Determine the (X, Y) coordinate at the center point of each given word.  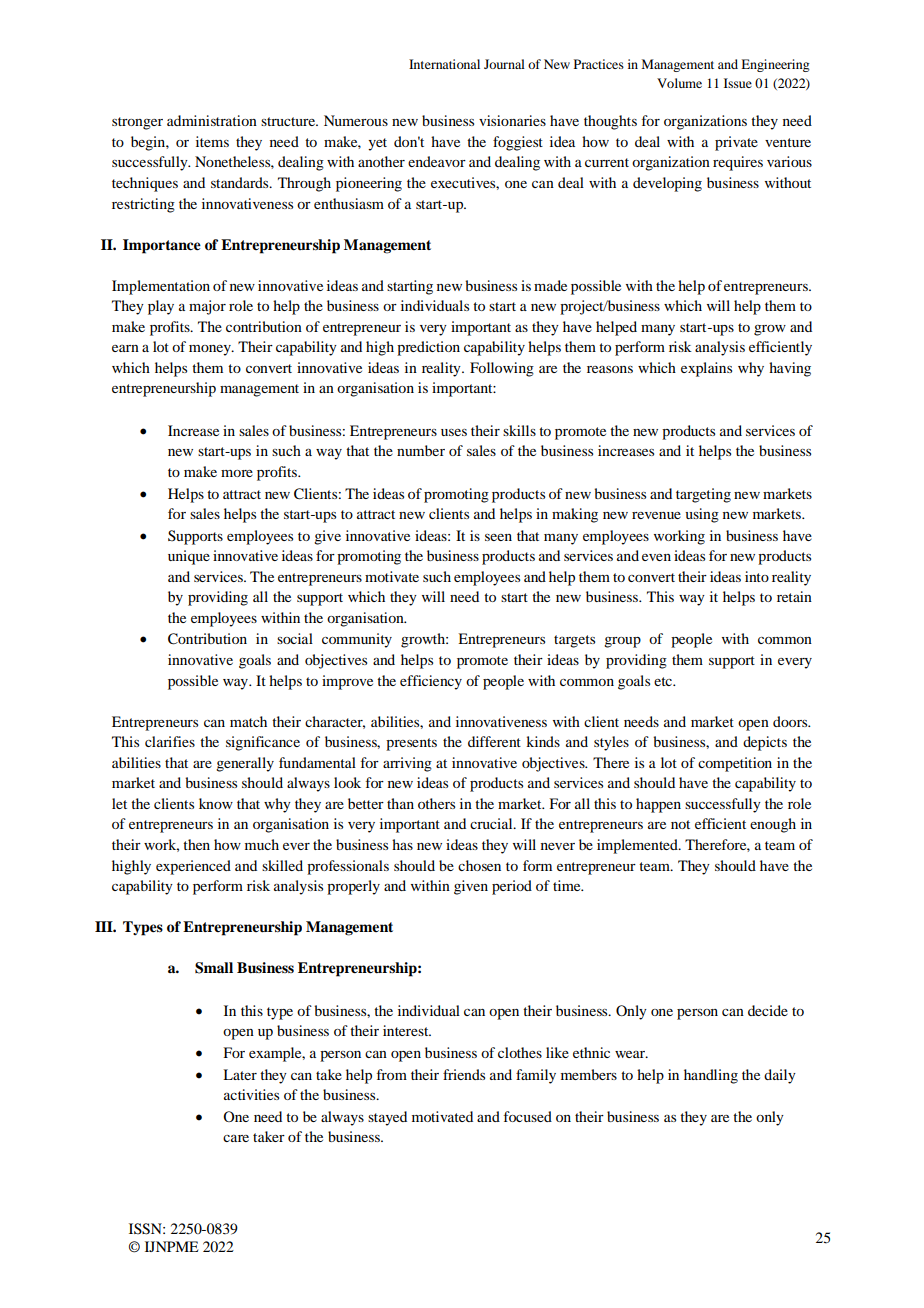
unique (189, 557)
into (757, 576)
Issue (738, 83)
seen (498, 537)
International (444, 64)
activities (251, 1094)
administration (212, 120)
